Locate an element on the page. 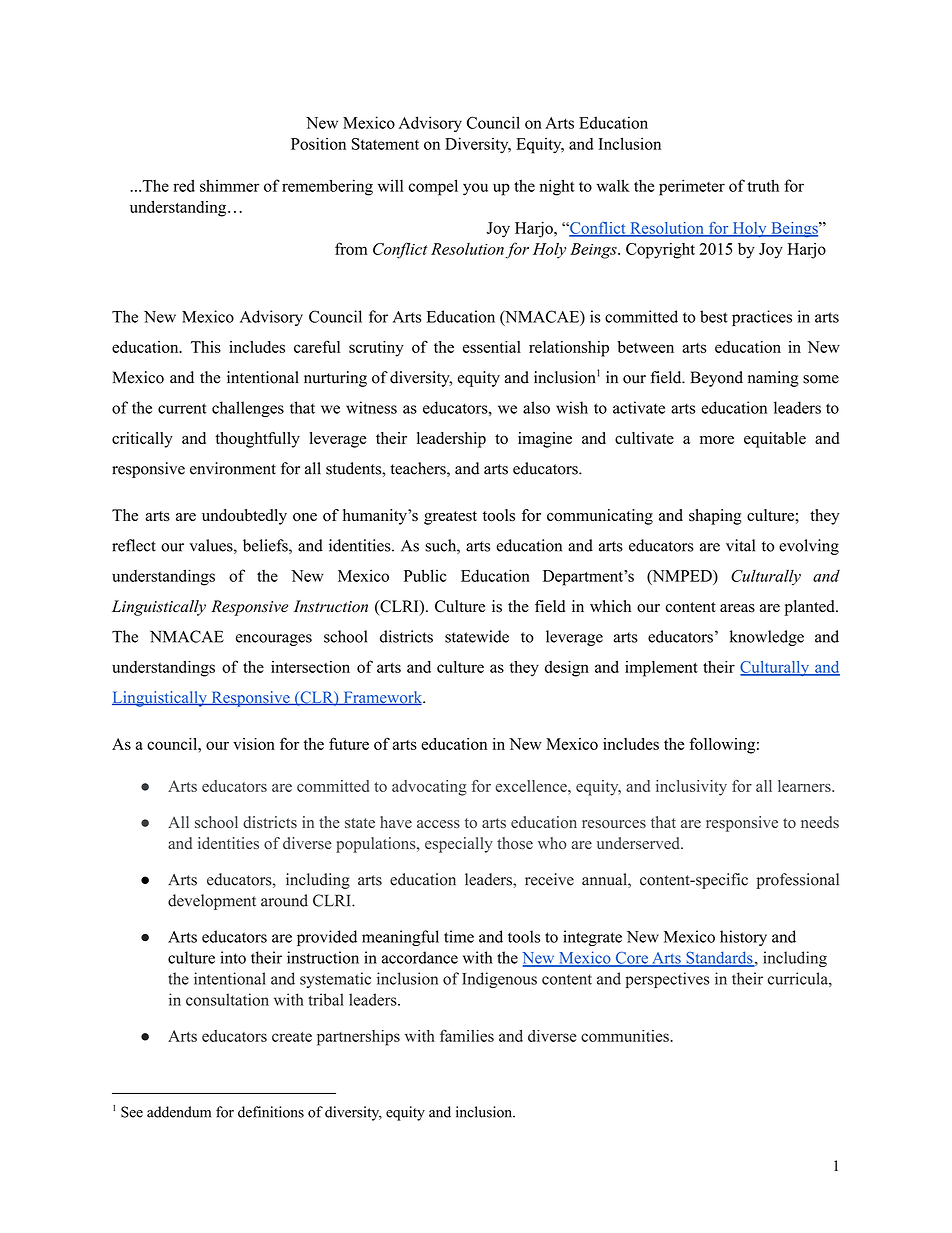 This page has width=952, height=1233. shimmer is located at coordinates (229, 185).
